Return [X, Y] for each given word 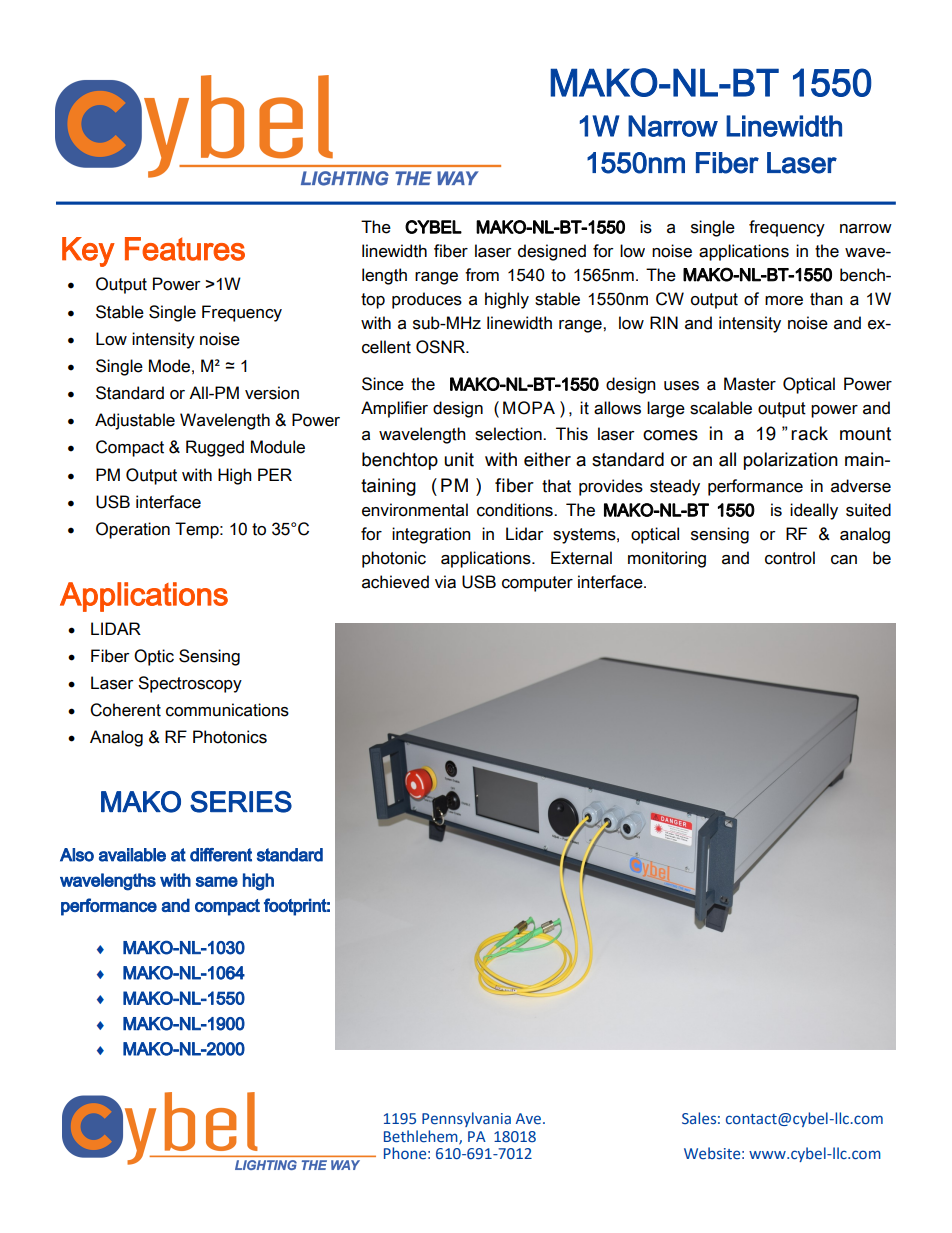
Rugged [215, 448]
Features [185, 249]
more [784, 301]
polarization [791, 461]
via [445, 582]
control [790, 558]
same [217, 881]
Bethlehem [422, 1137]
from [482, 275]
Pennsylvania [466, 1119]
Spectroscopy [190, 684]
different [221, 855]
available [132, 855]
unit [459, 459]
